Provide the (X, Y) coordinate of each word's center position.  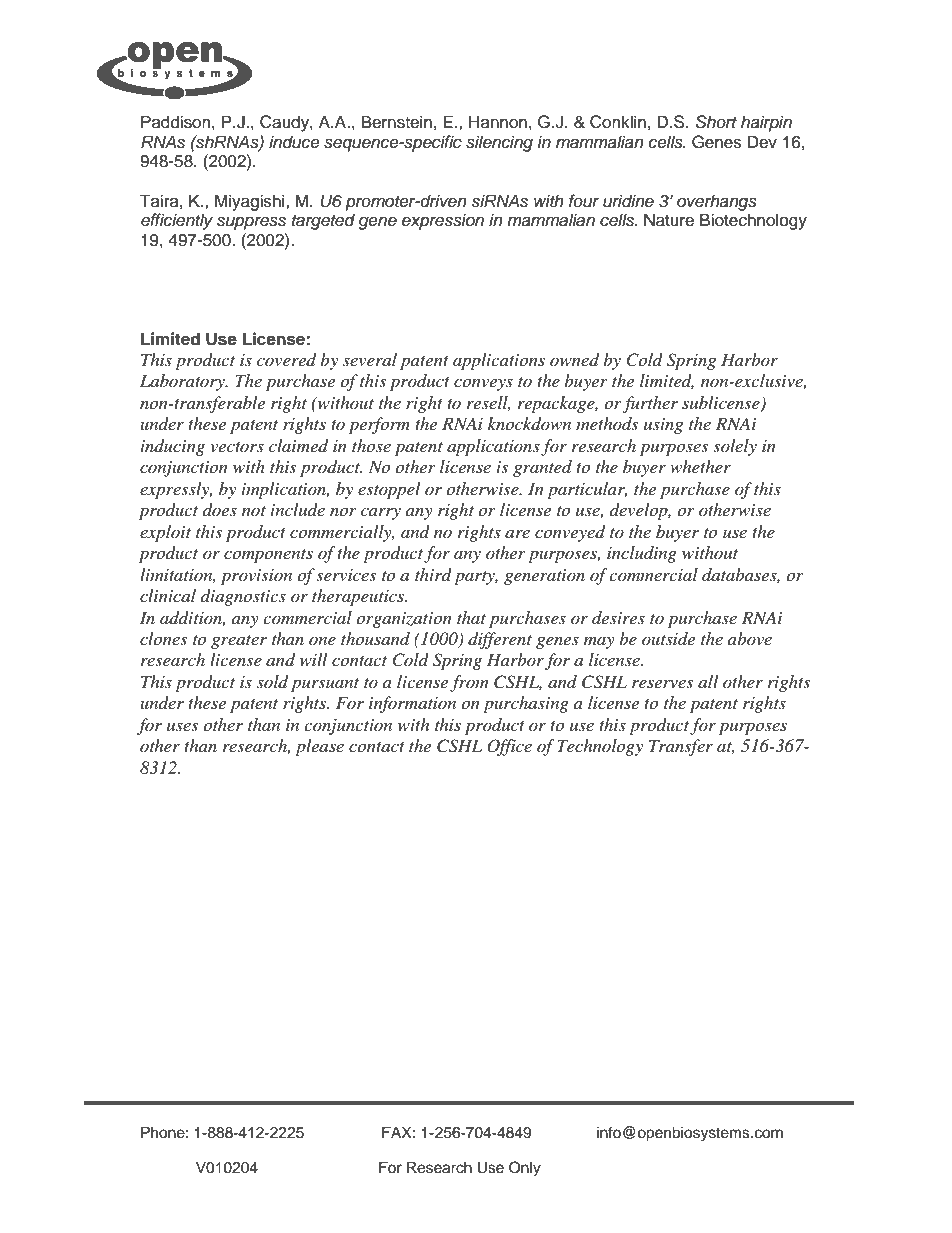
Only (525, 1169)
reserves (662, 683)
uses (182, 726)
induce (294, 142)
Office (509, 747)
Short (716, 122)
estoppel (389, 490)
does (220, 509)
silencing (499, 143)
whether (700, 466)
